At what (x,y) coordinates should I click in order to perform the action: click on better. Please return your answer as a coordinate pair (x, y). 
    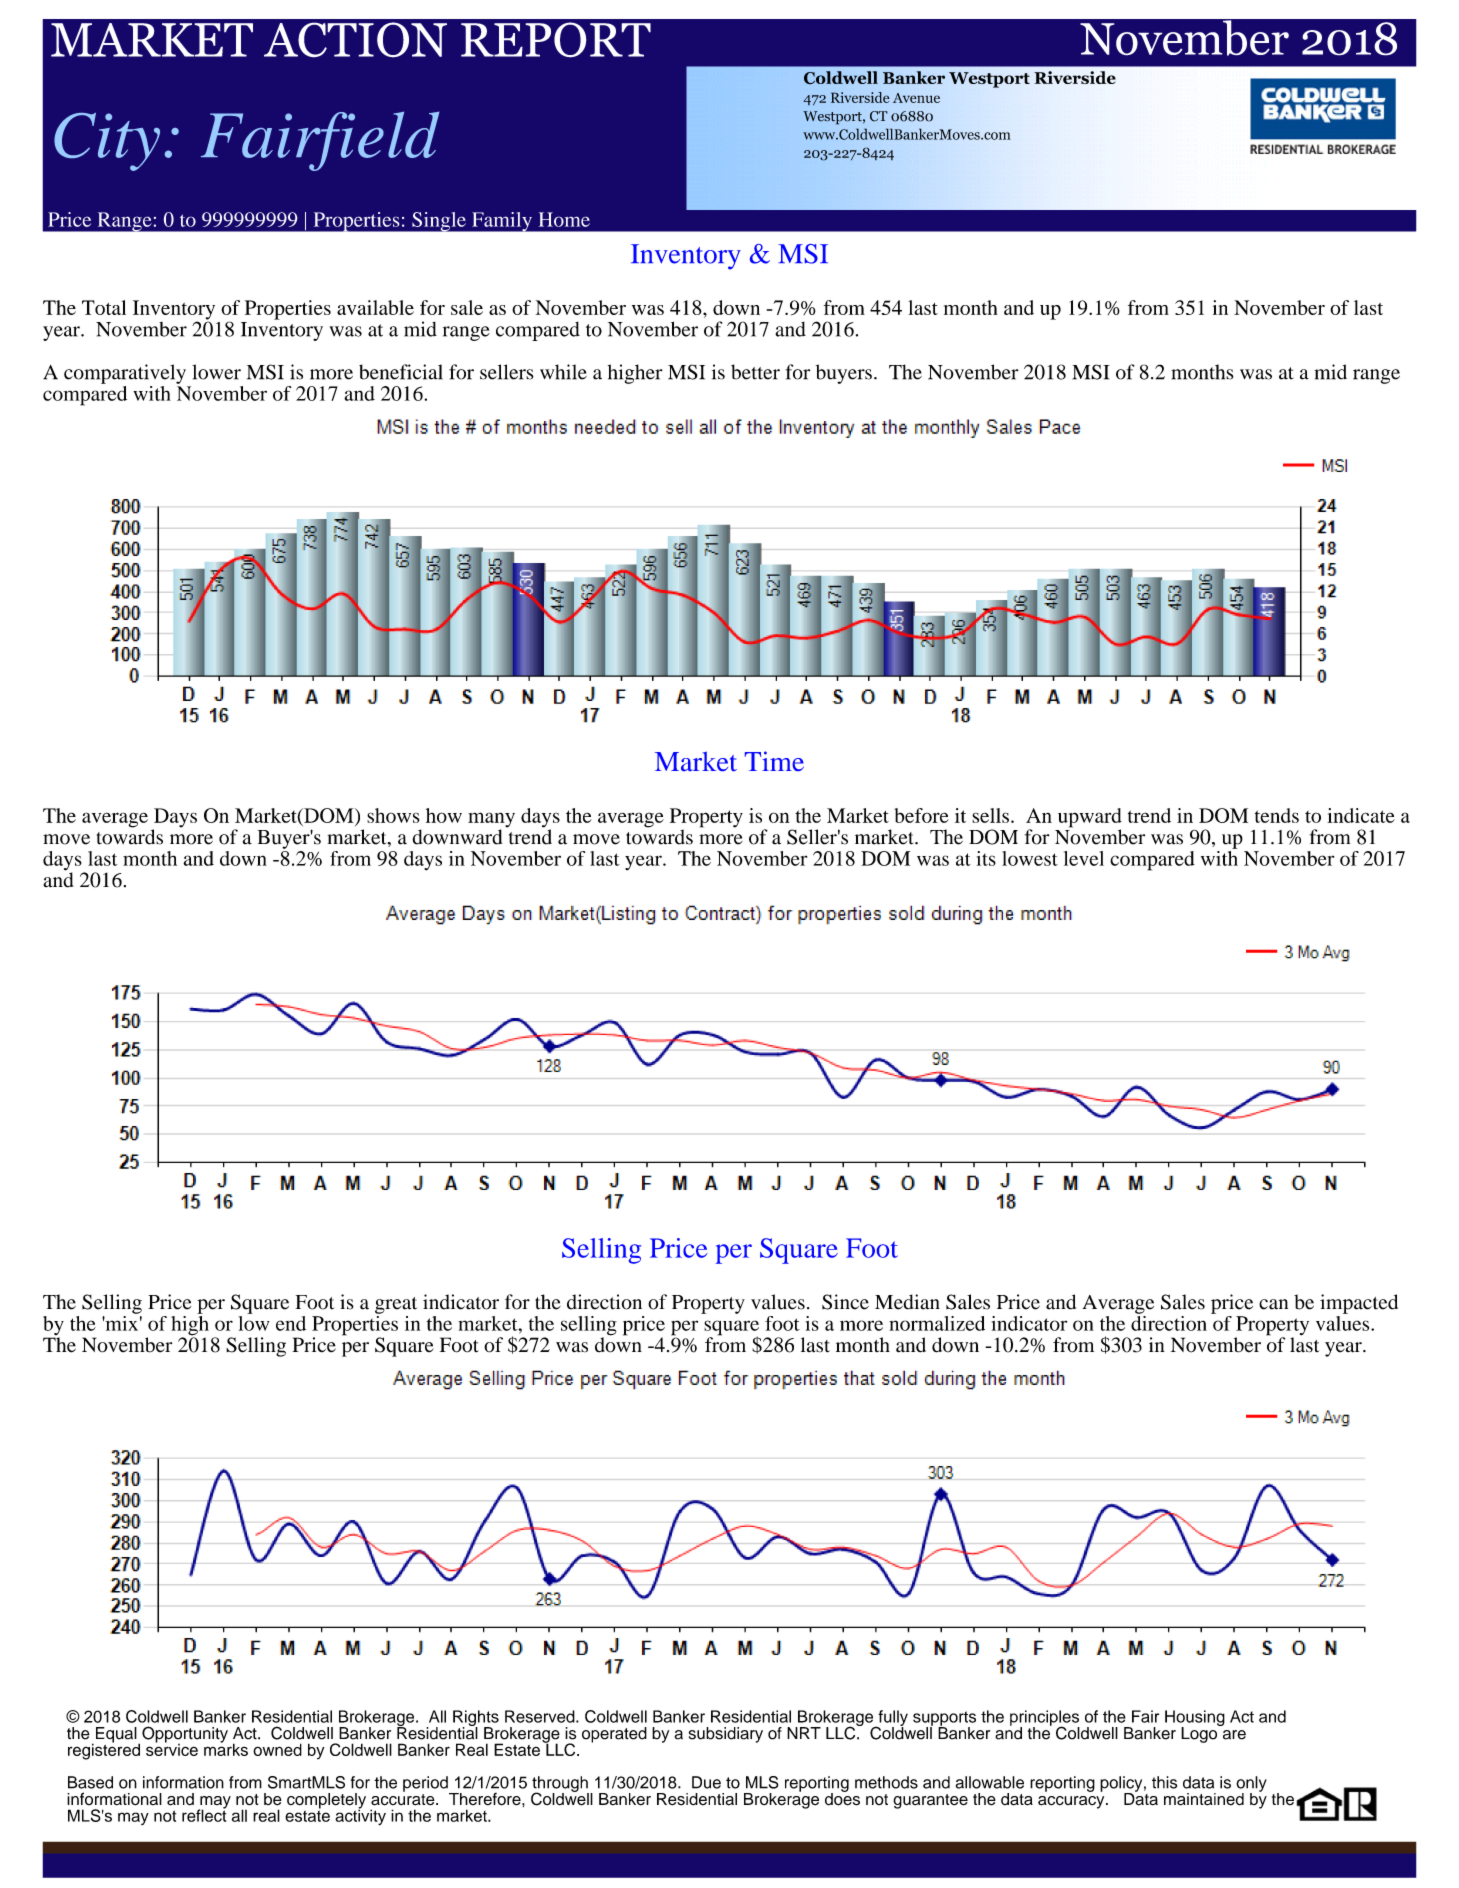
    Looking at the image, I should click on (755, 372).
